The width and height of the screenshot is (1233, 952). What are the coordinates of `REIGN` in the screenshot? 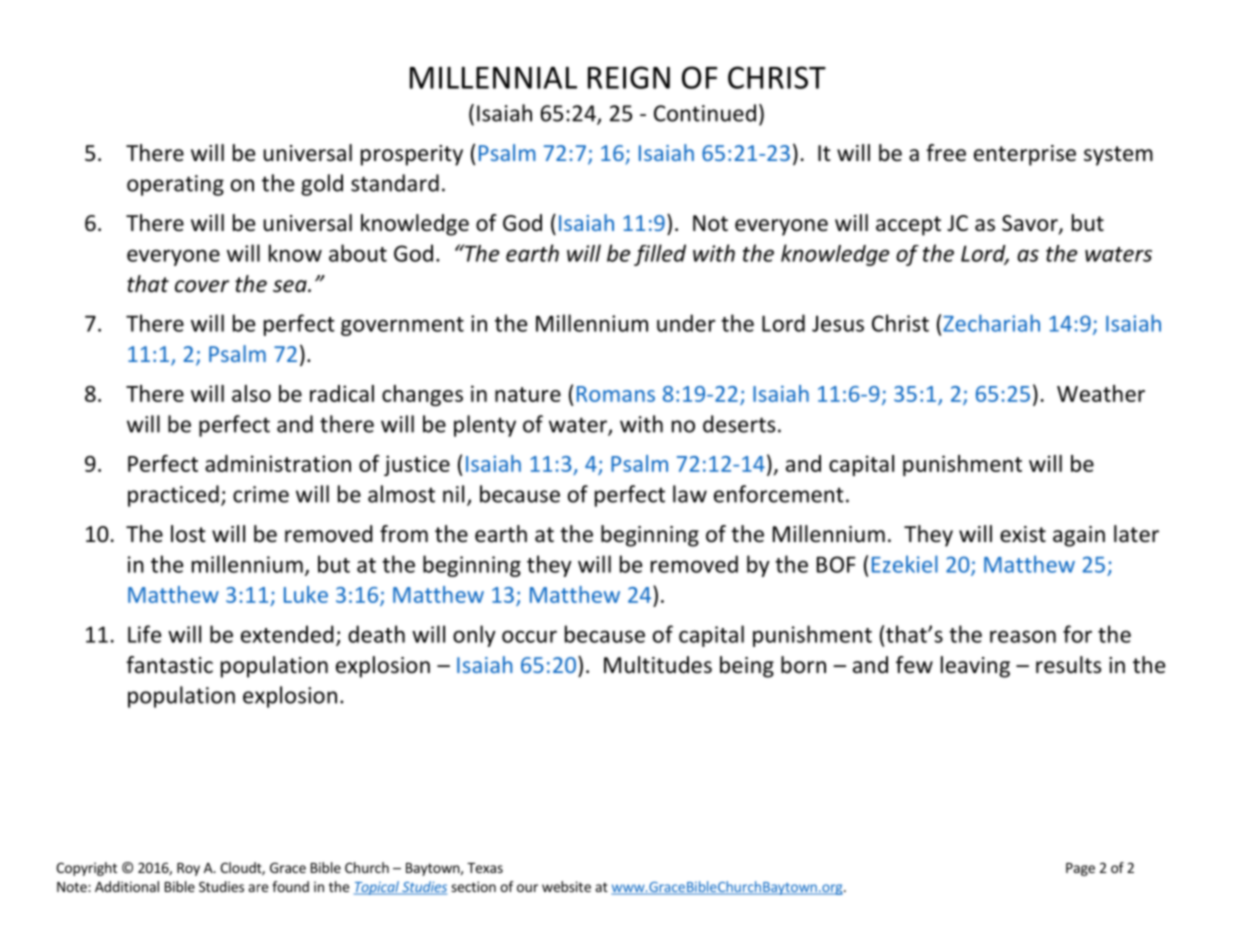 It's located at (629, 77).
